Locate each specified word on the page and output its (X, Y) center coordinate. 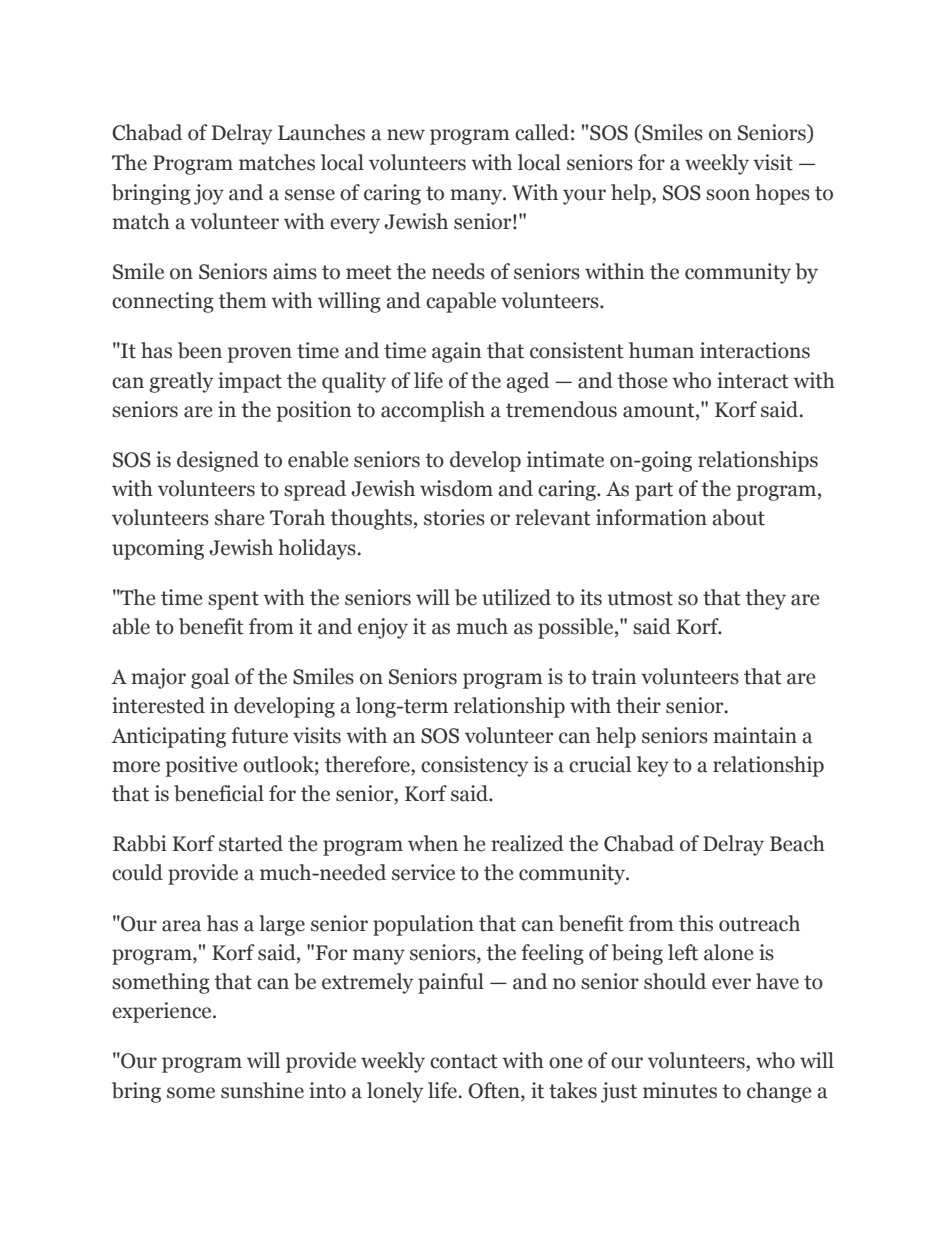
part (654, 491)
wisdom (456, 488)
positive (201, 766)
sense (310, 195)
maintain (755, 735)
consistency (474, 766)
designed (218, 461)
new (406, 135)
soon (728, 195)
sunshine (262, 1090)
